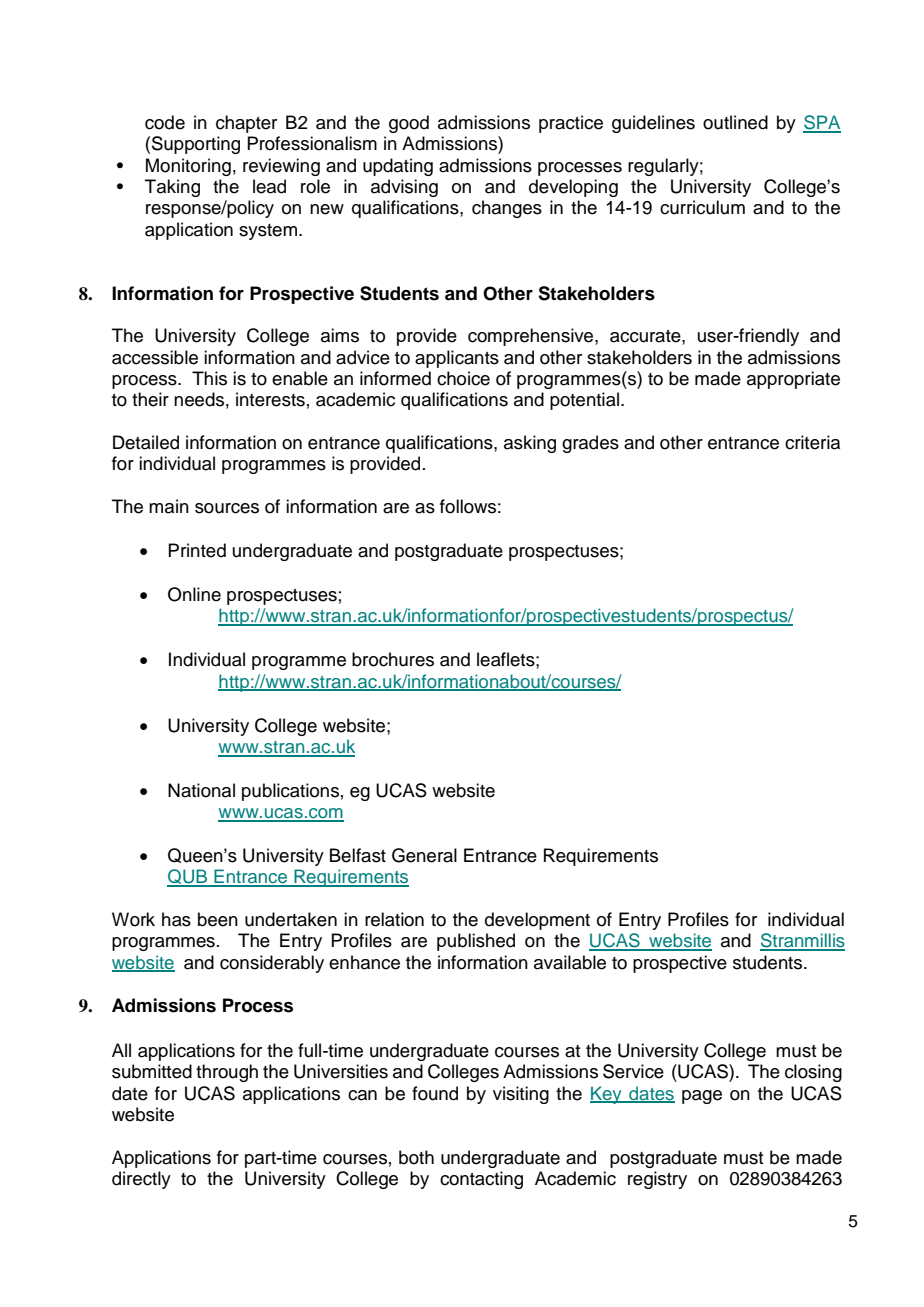  Describe the element at coordinates (476, 942) in the page. I see `published` at that location.
